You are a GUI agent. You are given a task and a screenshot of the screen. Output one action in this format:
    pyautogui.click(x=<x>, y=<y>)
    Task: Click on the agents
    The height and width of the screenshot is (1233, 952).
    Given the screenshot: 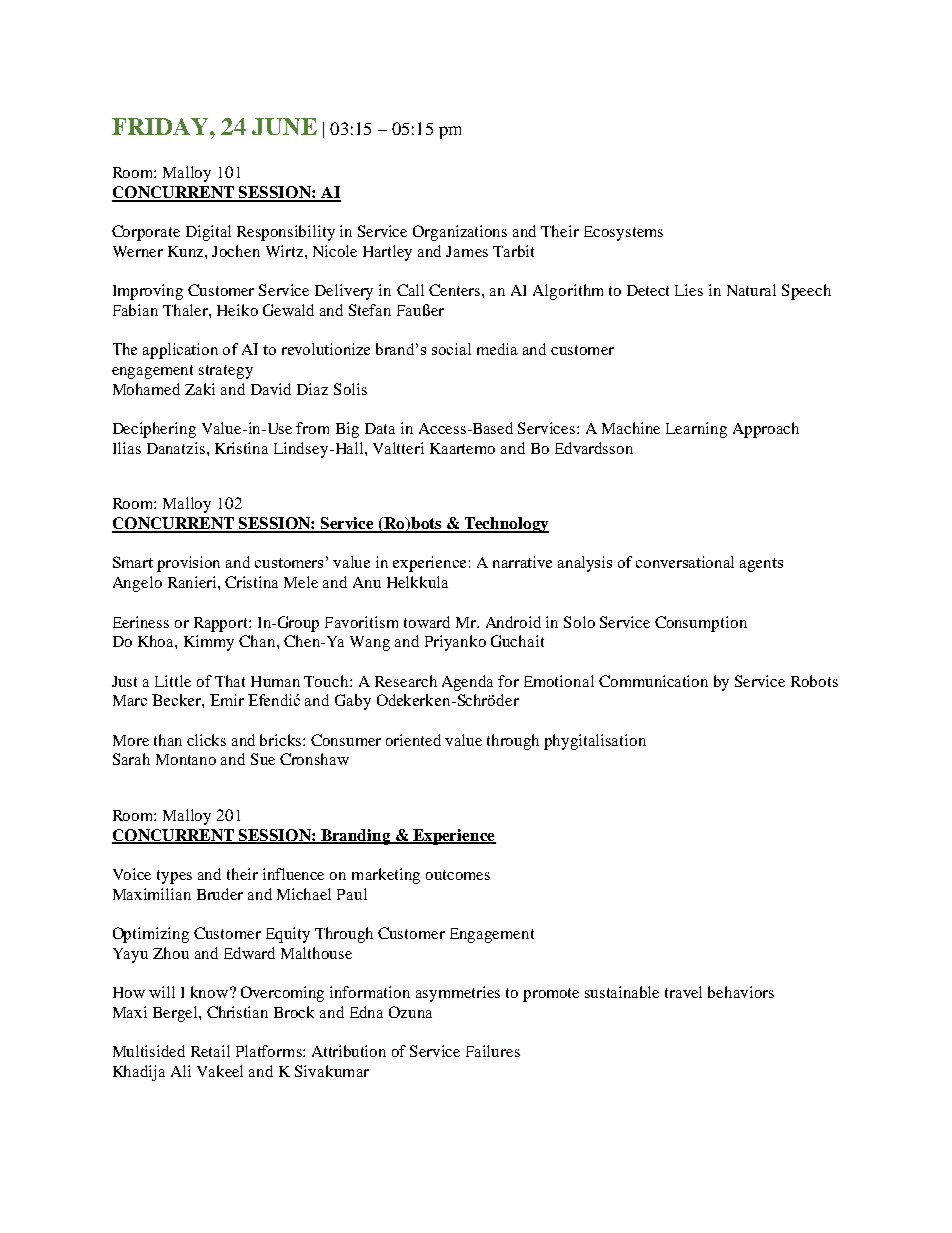 What is the action you would take?
    pyautogui.click(x=761, y=565)
